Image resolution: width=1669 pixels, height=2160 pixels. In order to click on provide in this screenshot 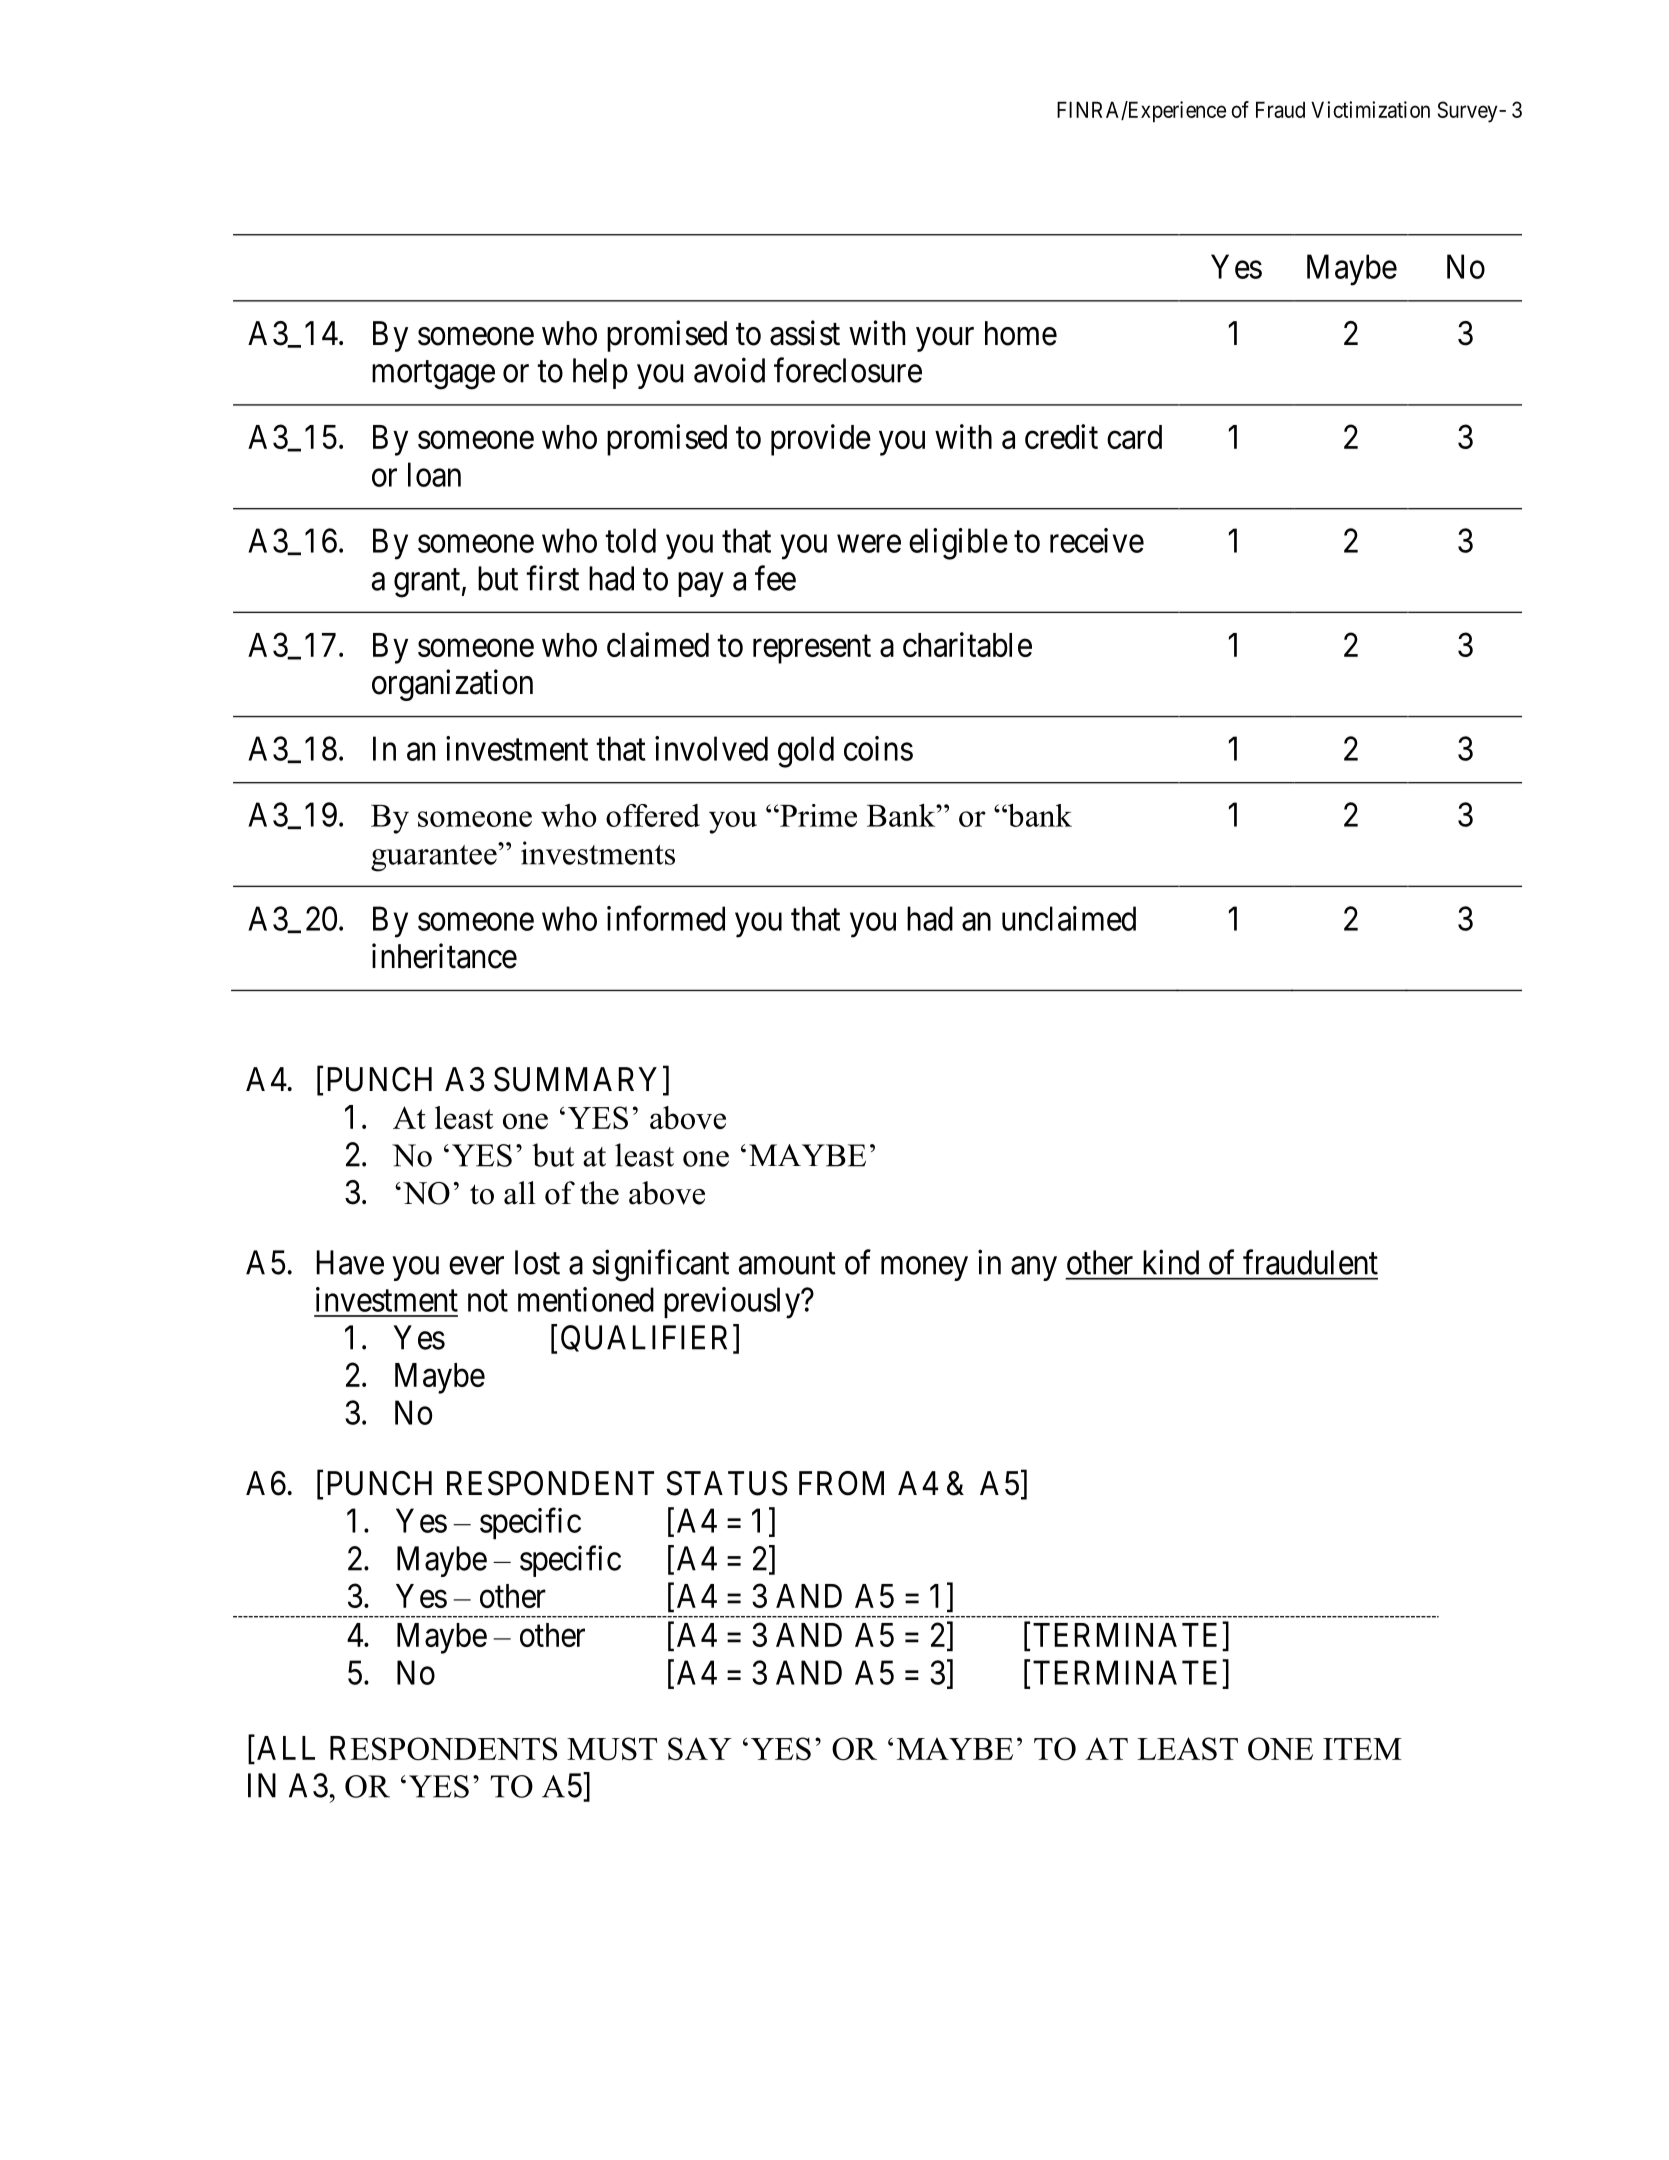, I will do `click(821, 440)`.
